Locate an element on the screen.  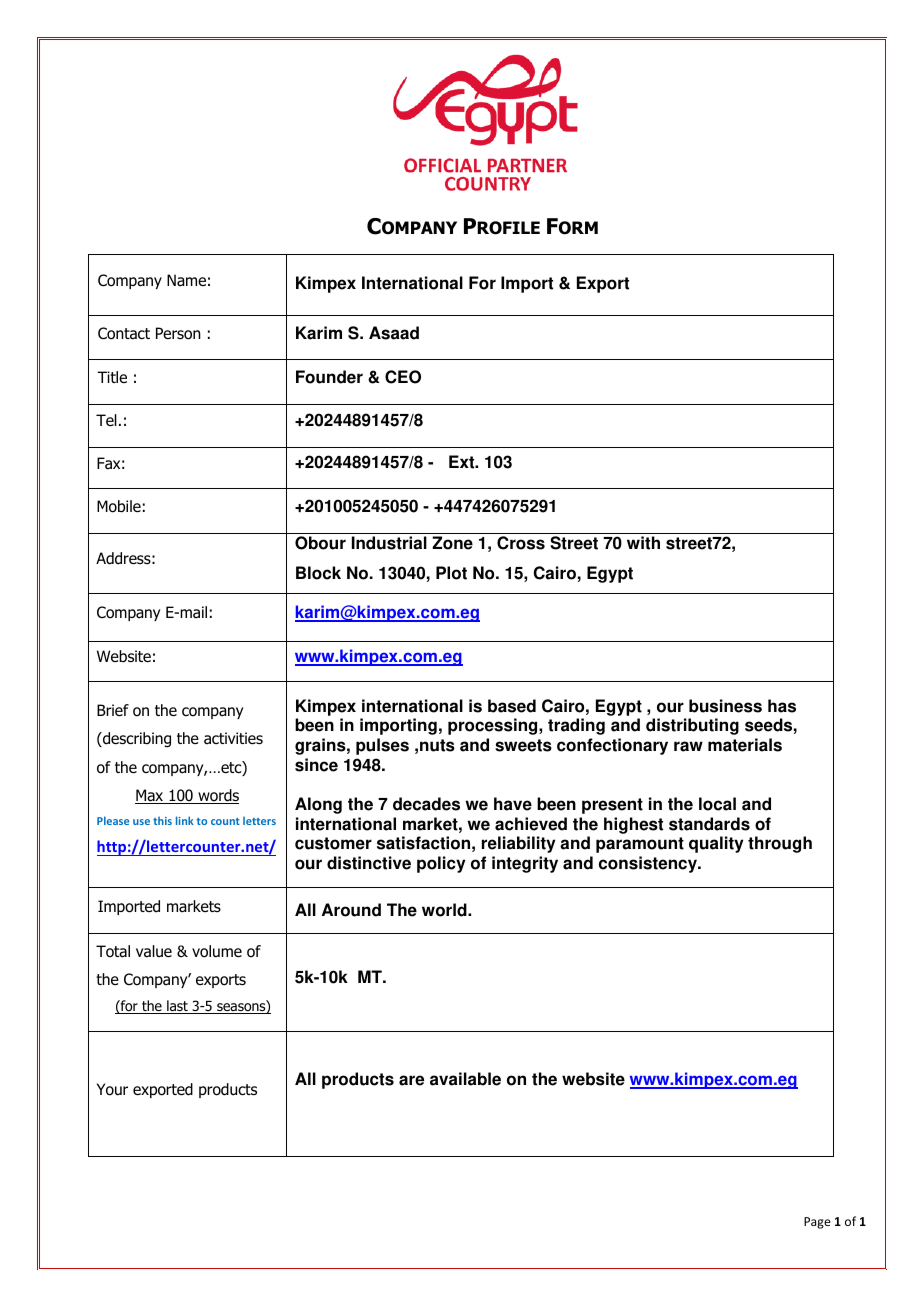
Your is located at coordinates (112, 1089).
